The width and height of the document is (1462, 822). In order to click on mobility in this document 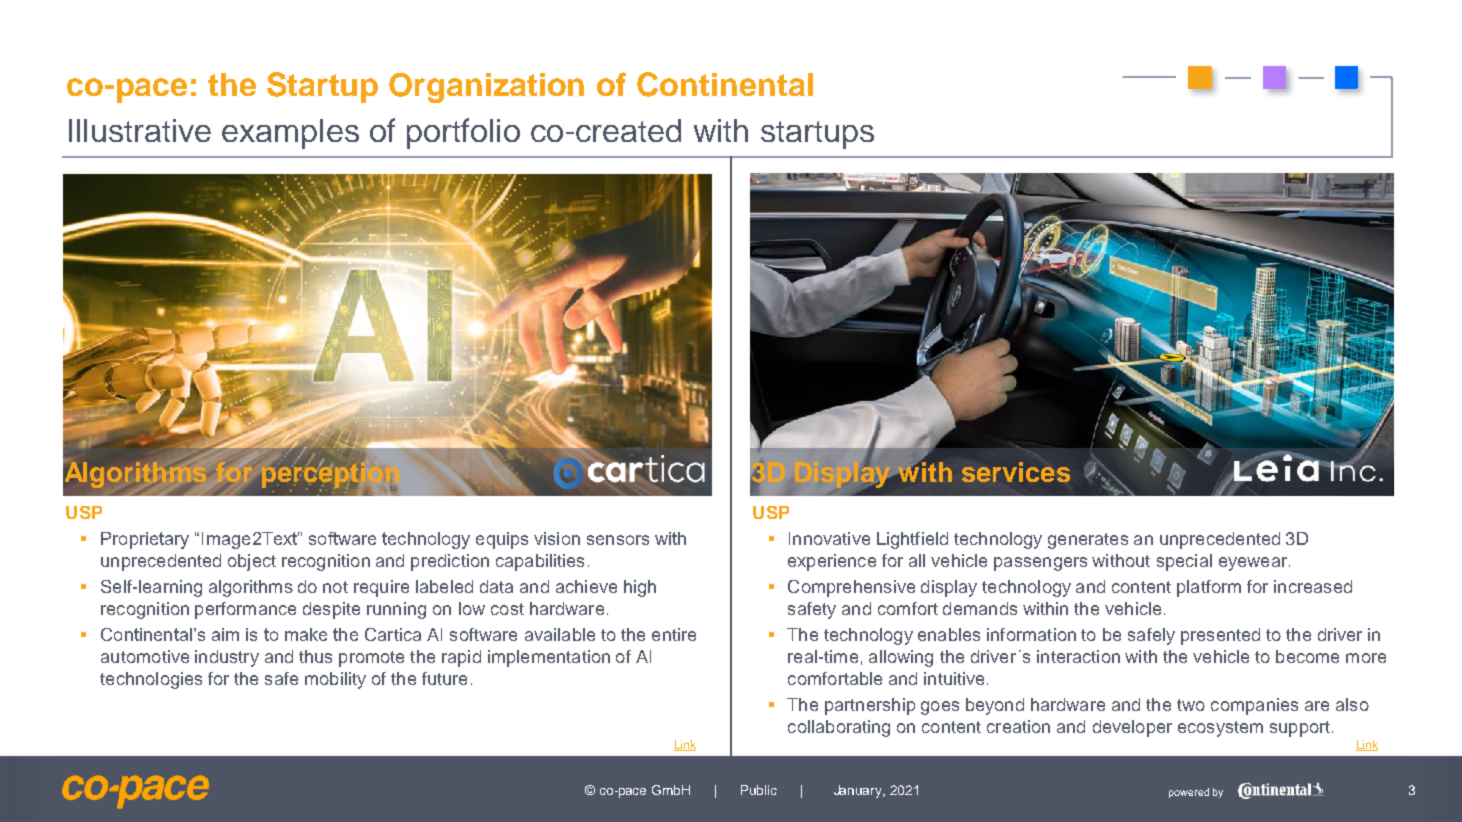, I will do `click(335, 680)`.
